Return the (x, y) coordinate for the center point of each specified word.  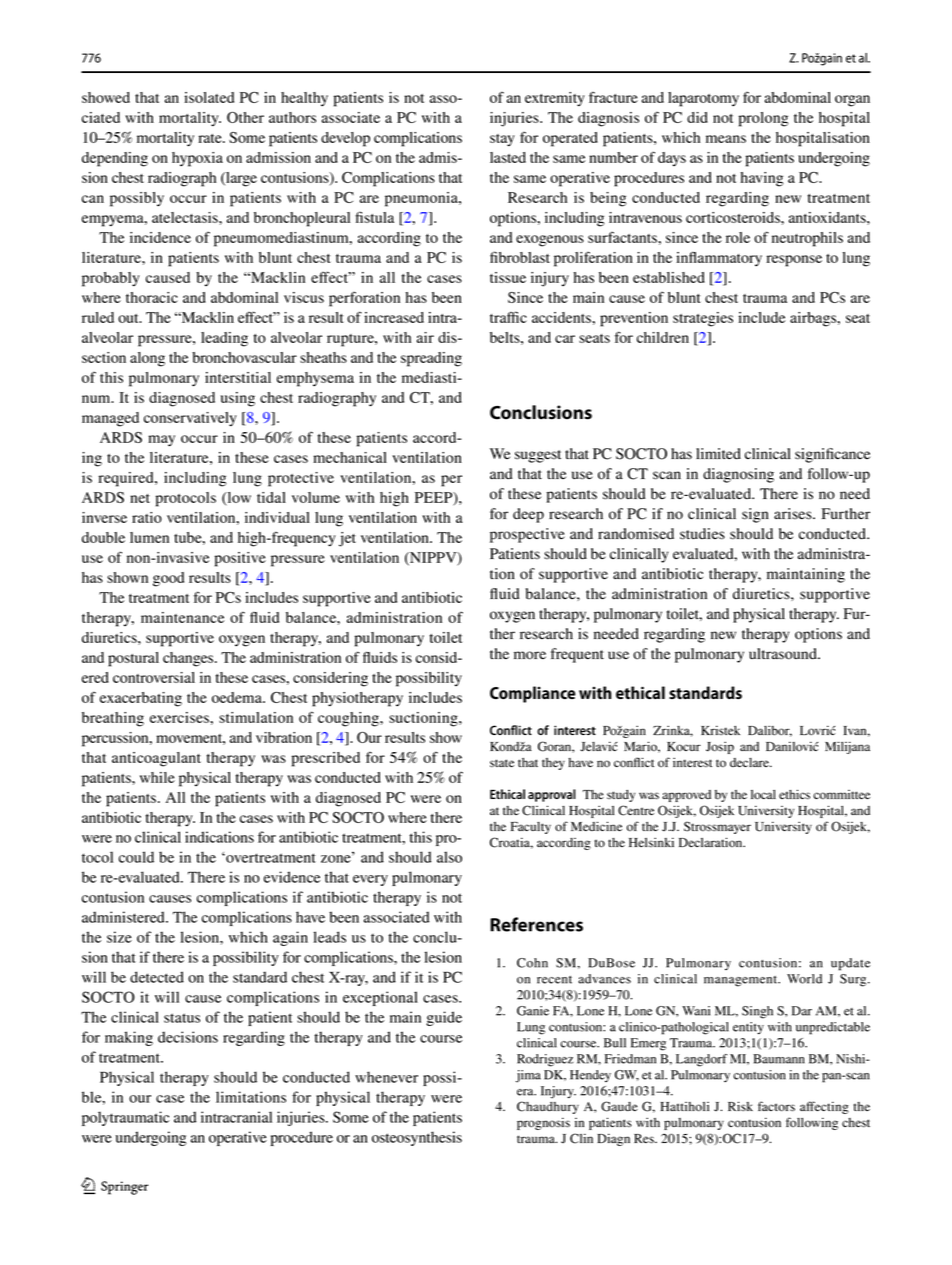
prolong (763, 119)
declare (750, 763)
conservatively (190, 419)
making (129, 1038)
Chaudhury (548, 1107)
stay (502, 140)
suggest (538, 456)
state (502, 763)
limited (718, 454)
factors (776, 1106)
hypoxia (197, 159)
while (157, 777)
